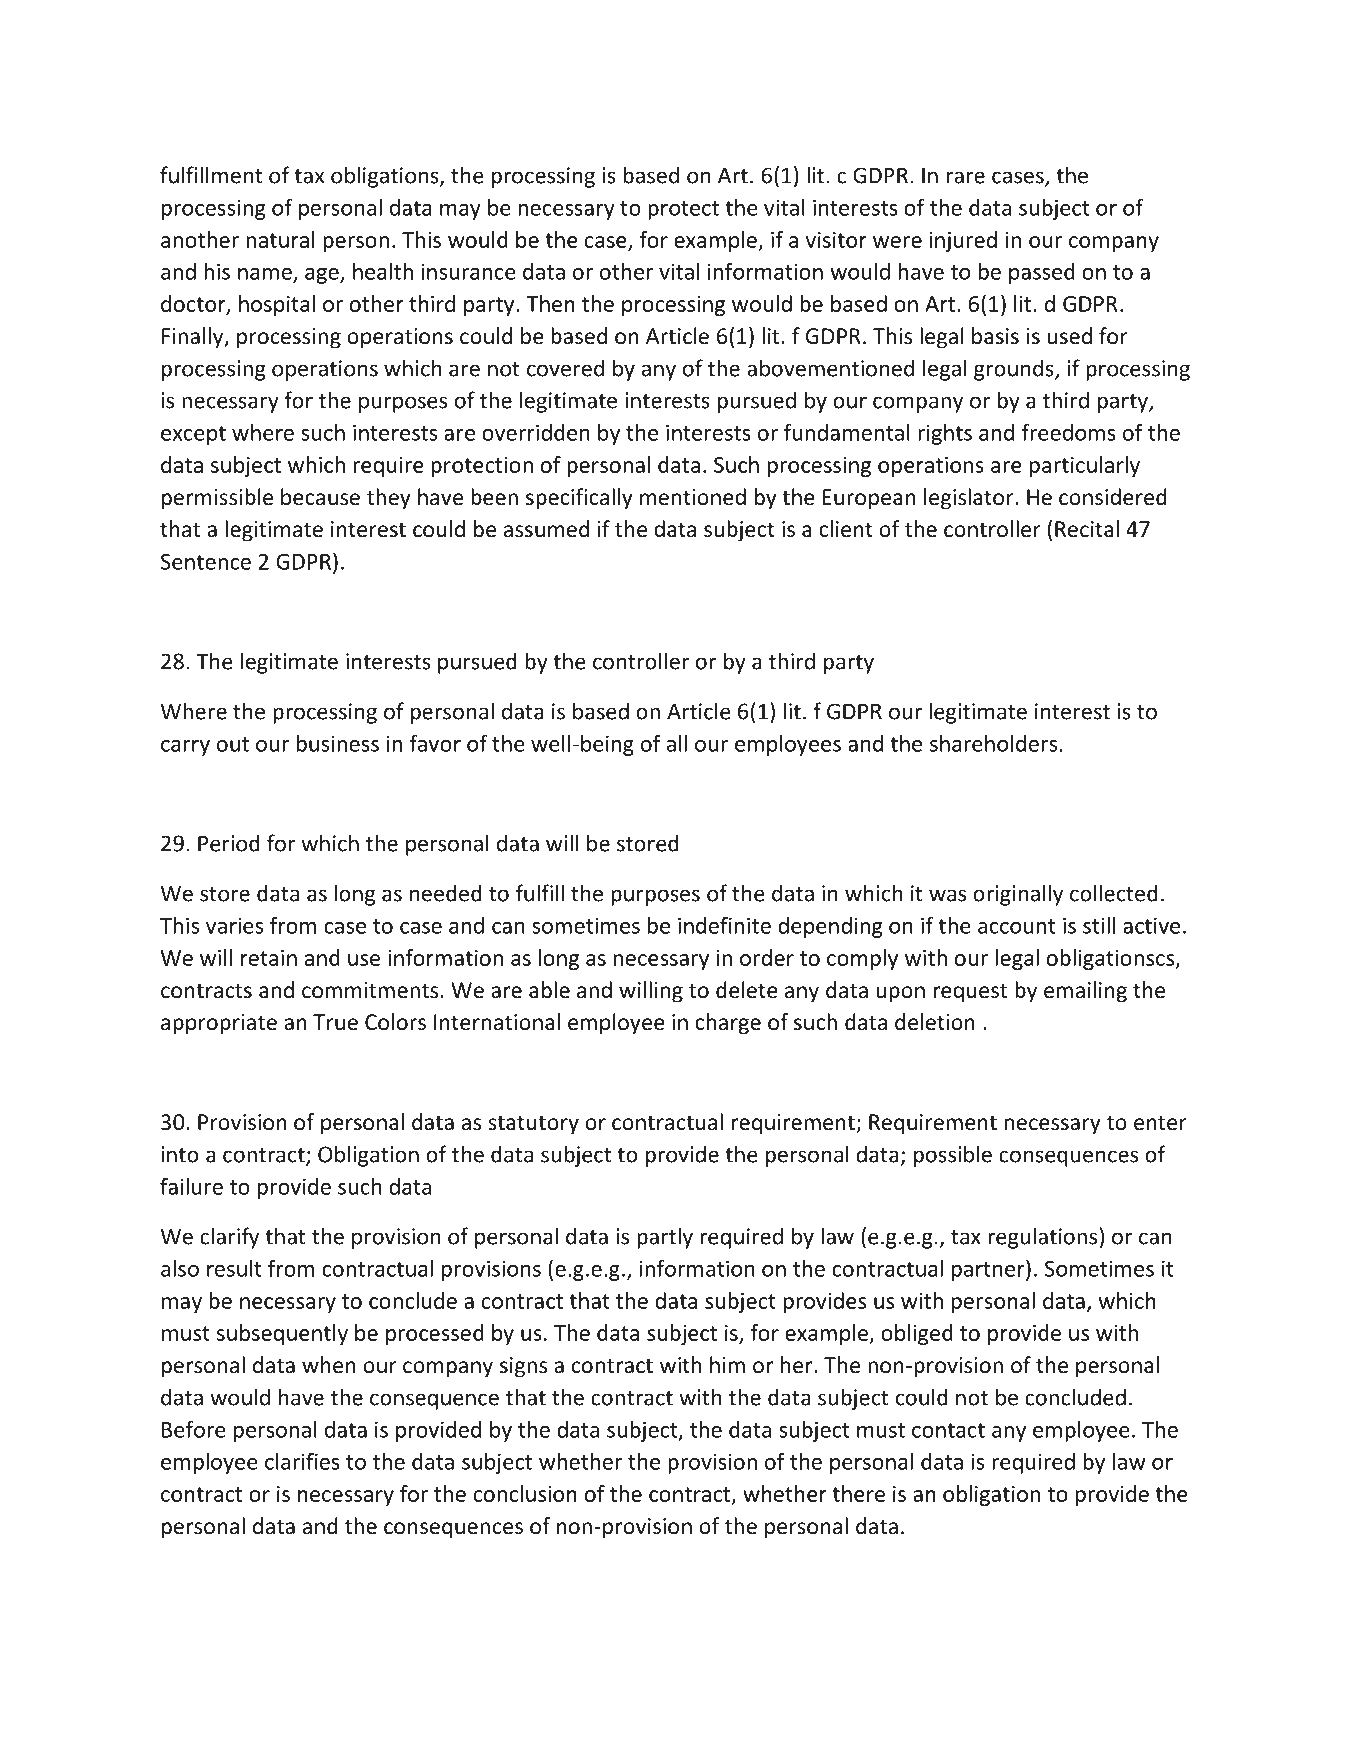 Image resolution: width=1359 pixels, height=1759 pixels. Describe the element at coordinates (1042, 273) in the screenshot. I see `passed` at that location.
